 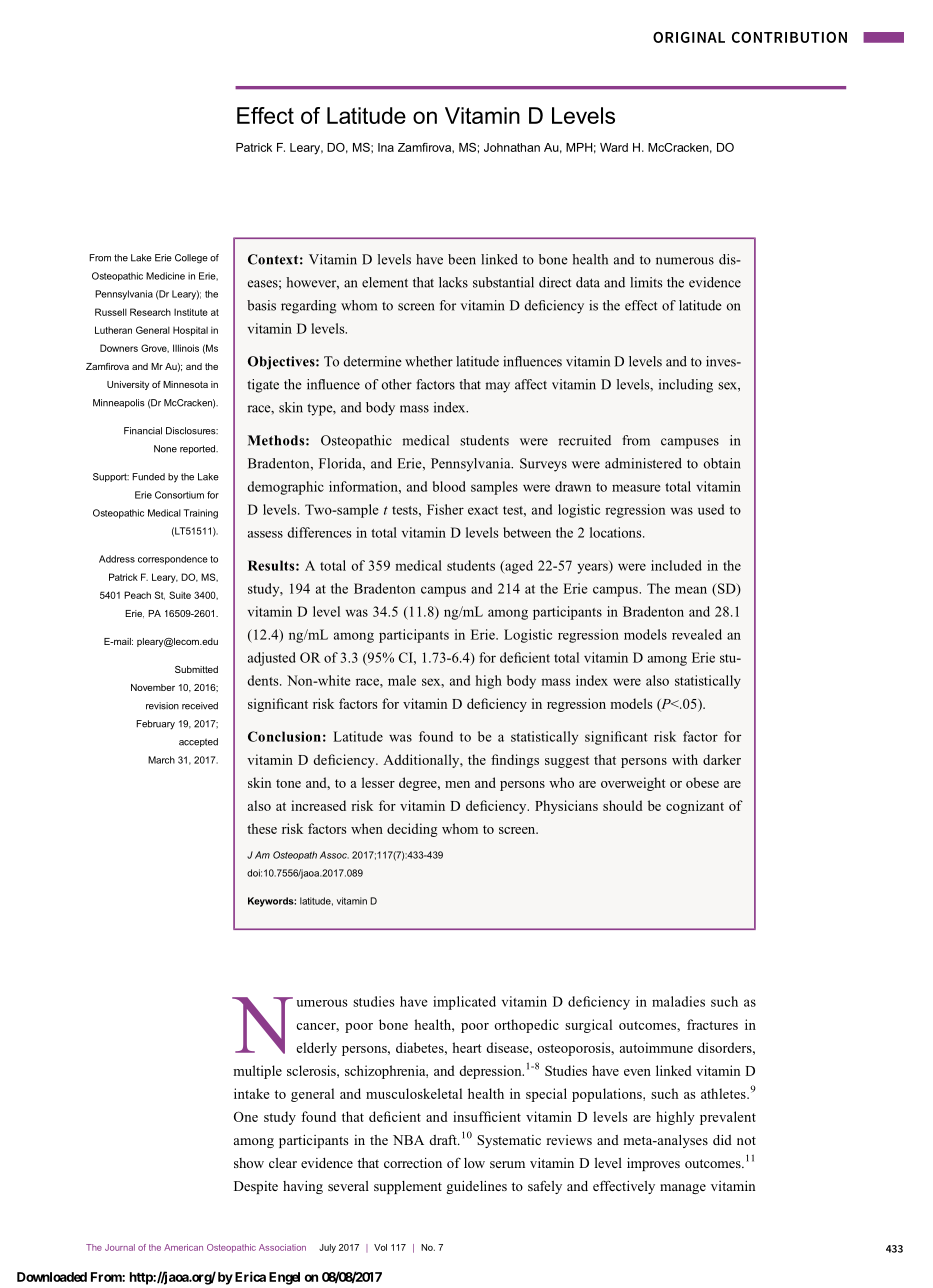 What do you see at coordinates (412, 830) in the screenshot?
I see `deciding` at bounding box center [412, 830].
